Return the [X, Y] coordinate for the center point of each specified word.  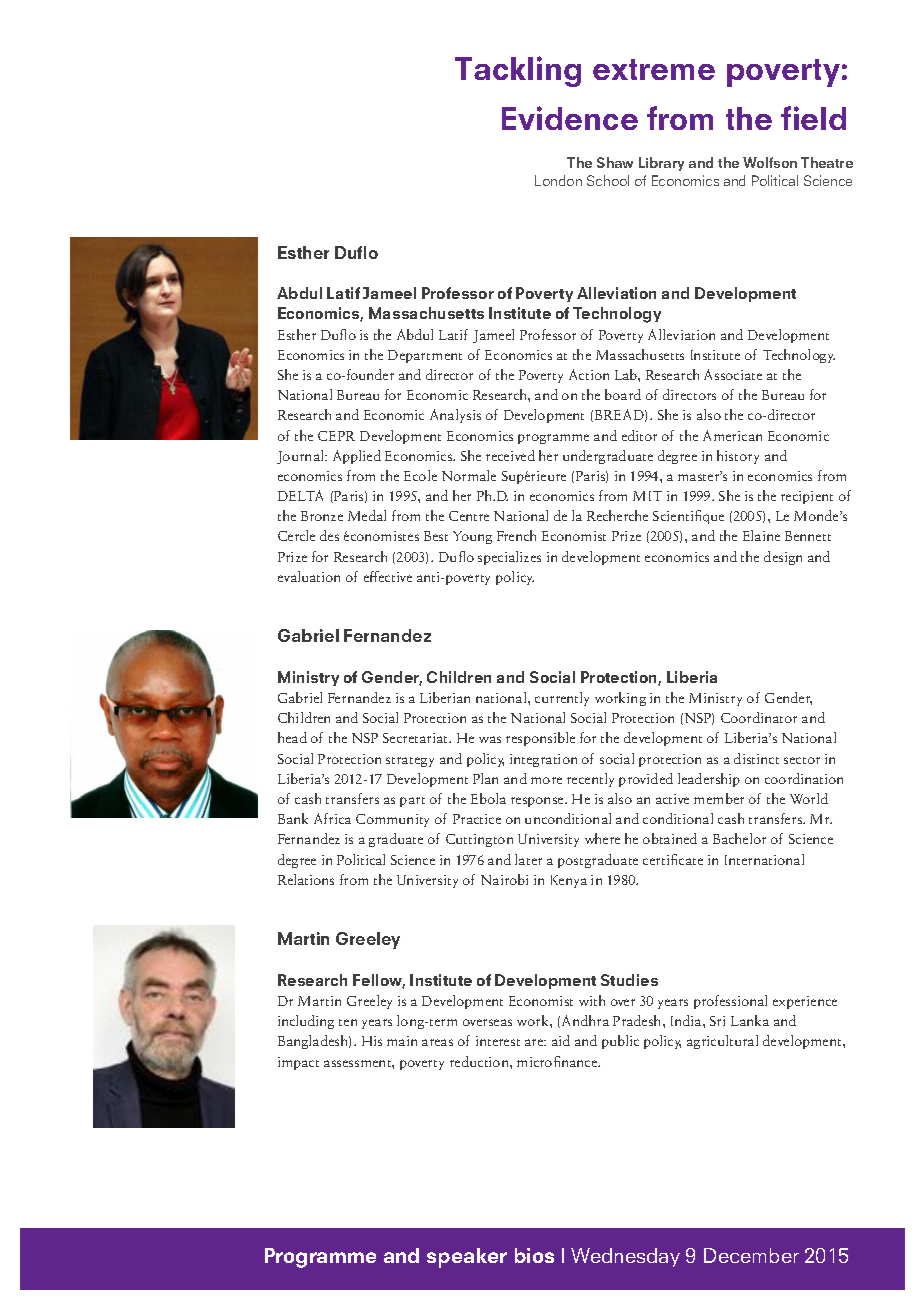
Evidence [570, 118]
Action [589, 374]
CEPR [336, 436]
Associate [733, 374]
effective [388, 576]
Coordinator [759, 717]
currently [562, 699]
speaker [467, 1258]
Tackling [518, 71]
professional [730, 1002]
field [813, 118]
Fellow [379, 981]
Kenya [569, 881]
